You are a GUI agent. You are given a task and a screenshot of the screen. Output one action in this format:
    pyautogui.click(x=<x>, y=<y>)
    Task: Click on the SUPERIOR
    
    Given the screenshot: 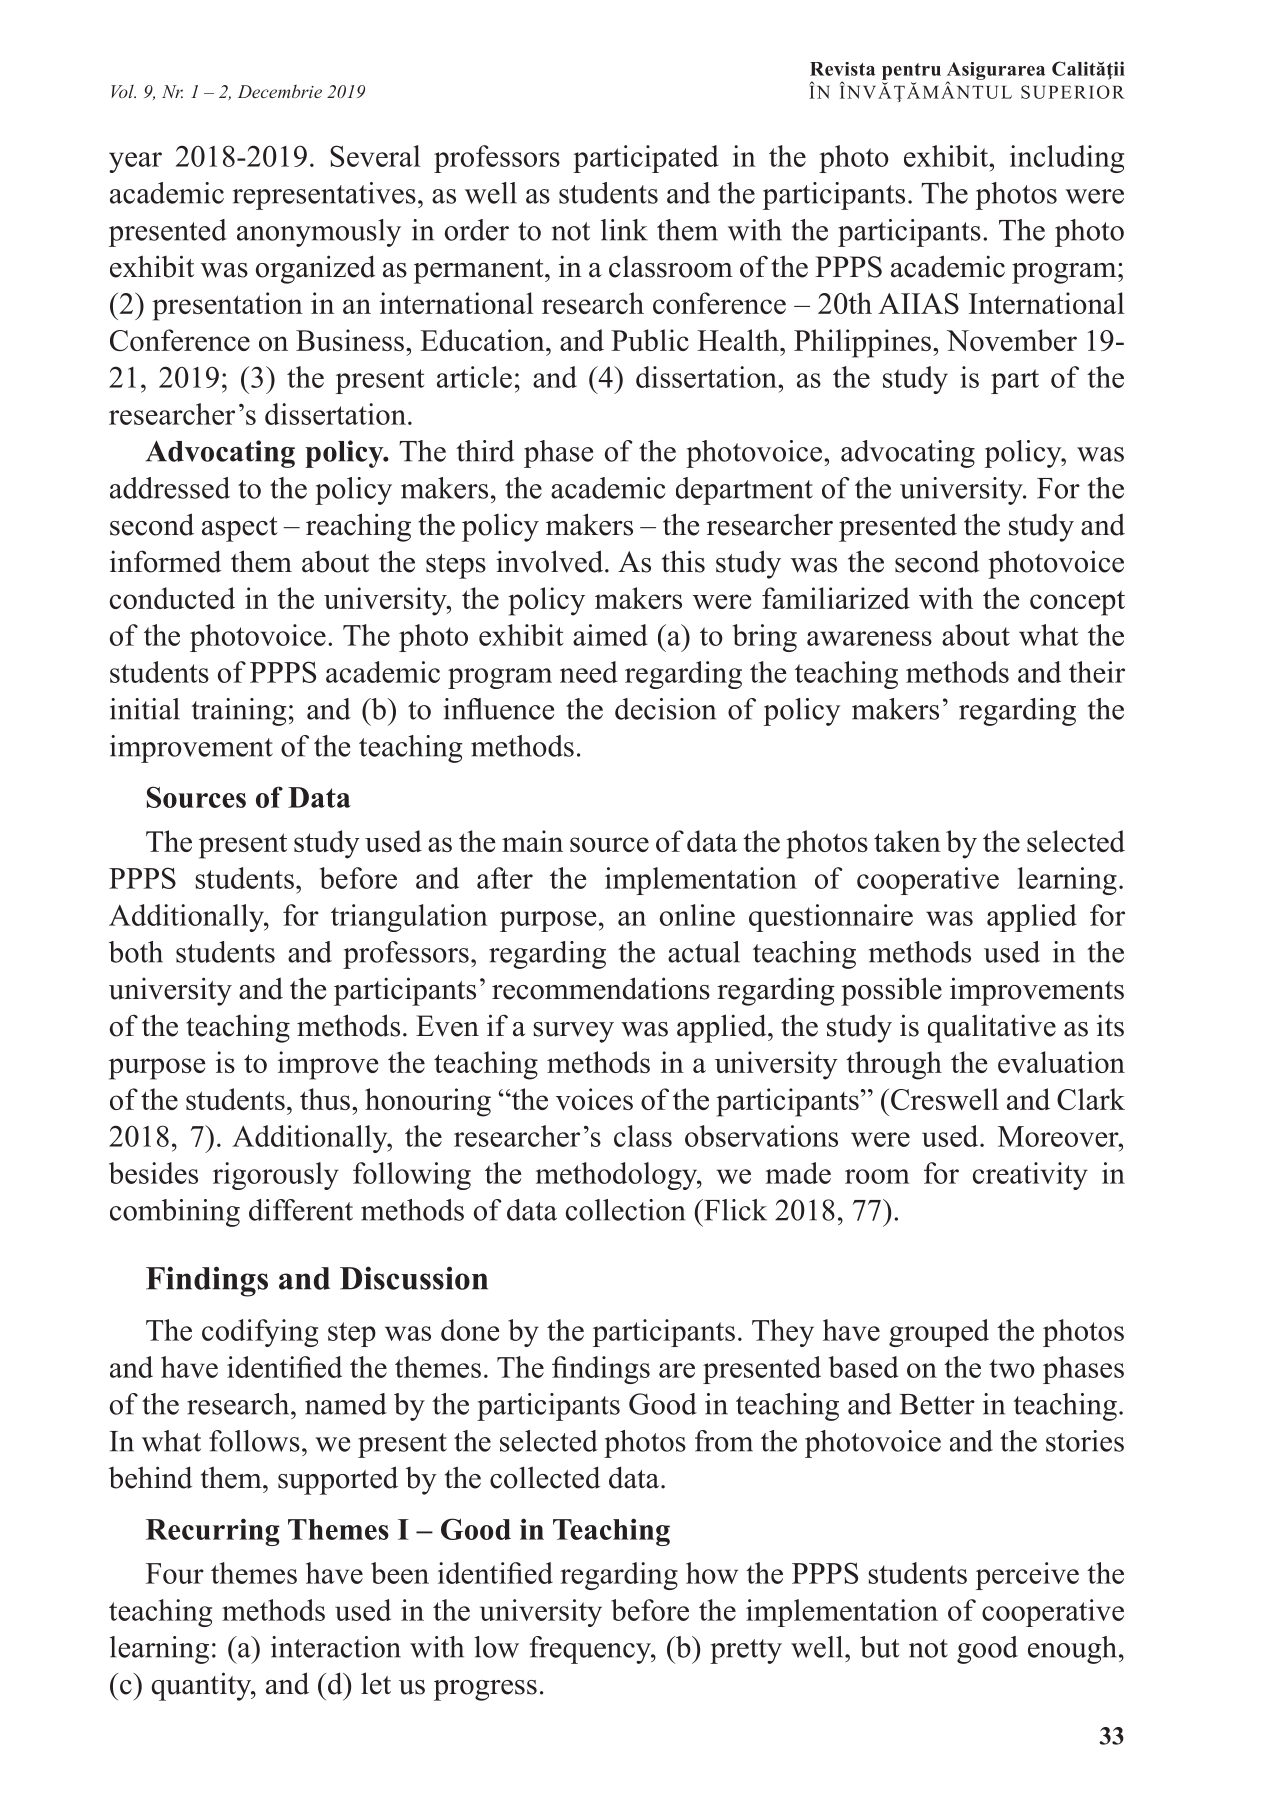 What is the action you would take?
    pyautogui.click(x=1073, y=92)
